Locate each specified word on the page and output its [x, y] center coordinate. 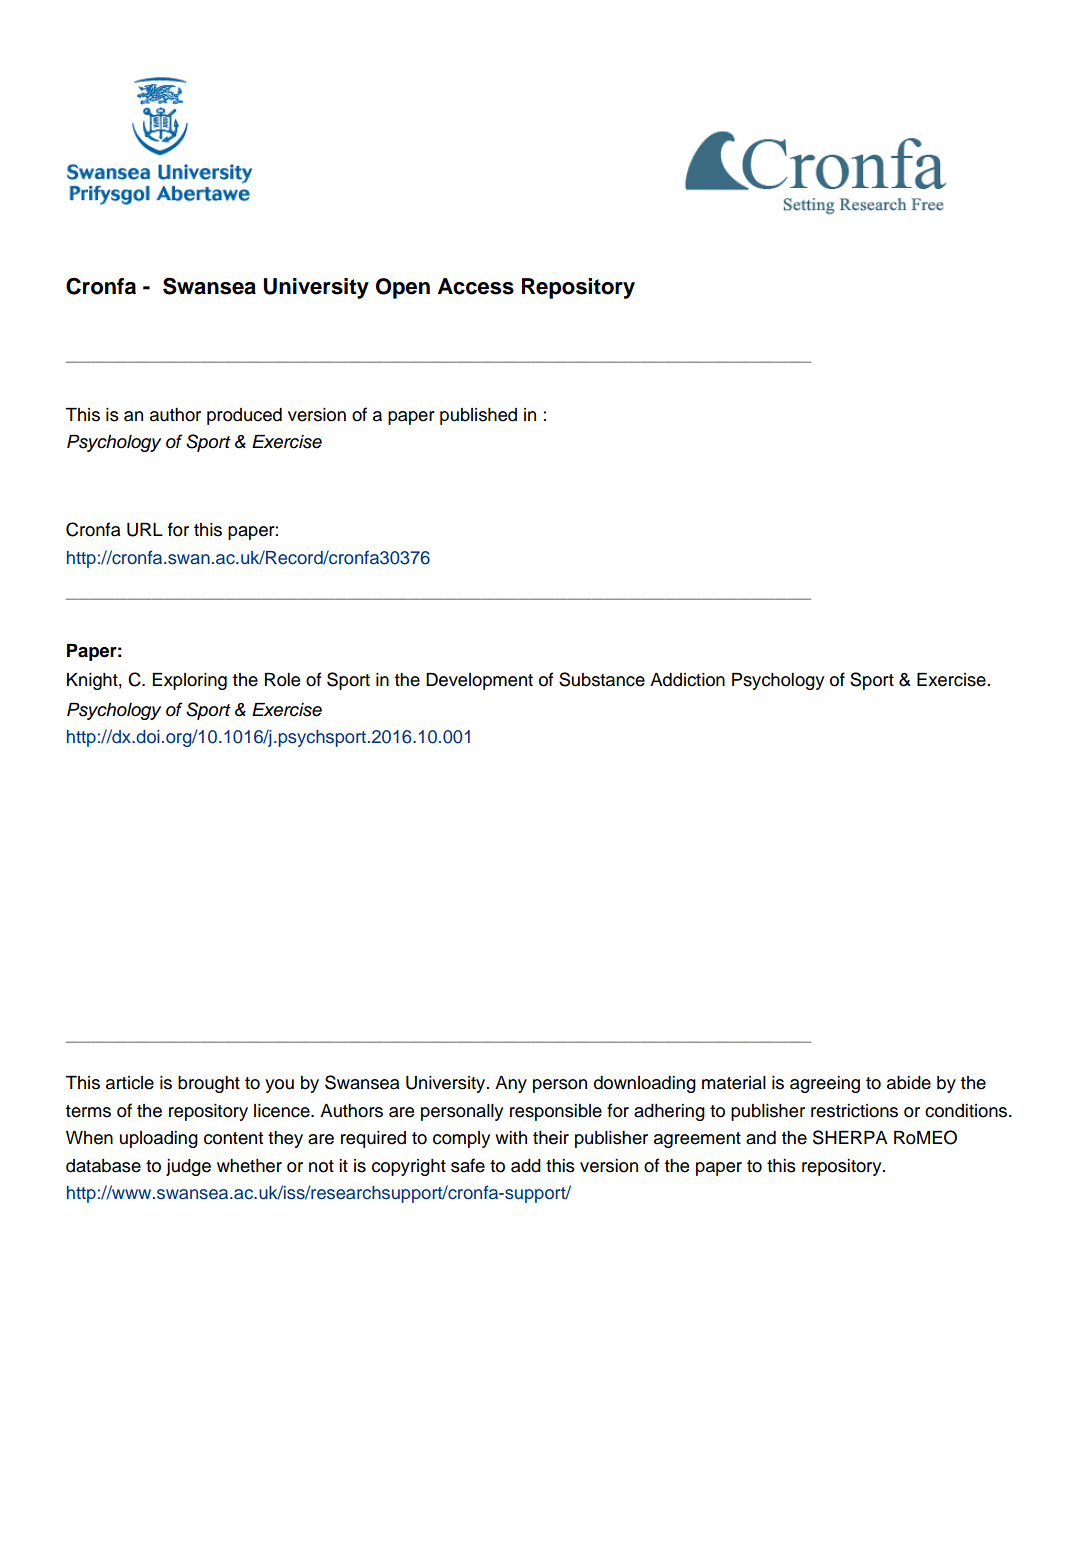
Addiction [687, 680]
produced [244, 416]
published [478, 416]
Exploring [189, 681]
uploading [158, 1139]
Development [479, 681]
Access [476, 286]
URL [145, 530]
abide [909, 1083]
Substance [602, 679]
